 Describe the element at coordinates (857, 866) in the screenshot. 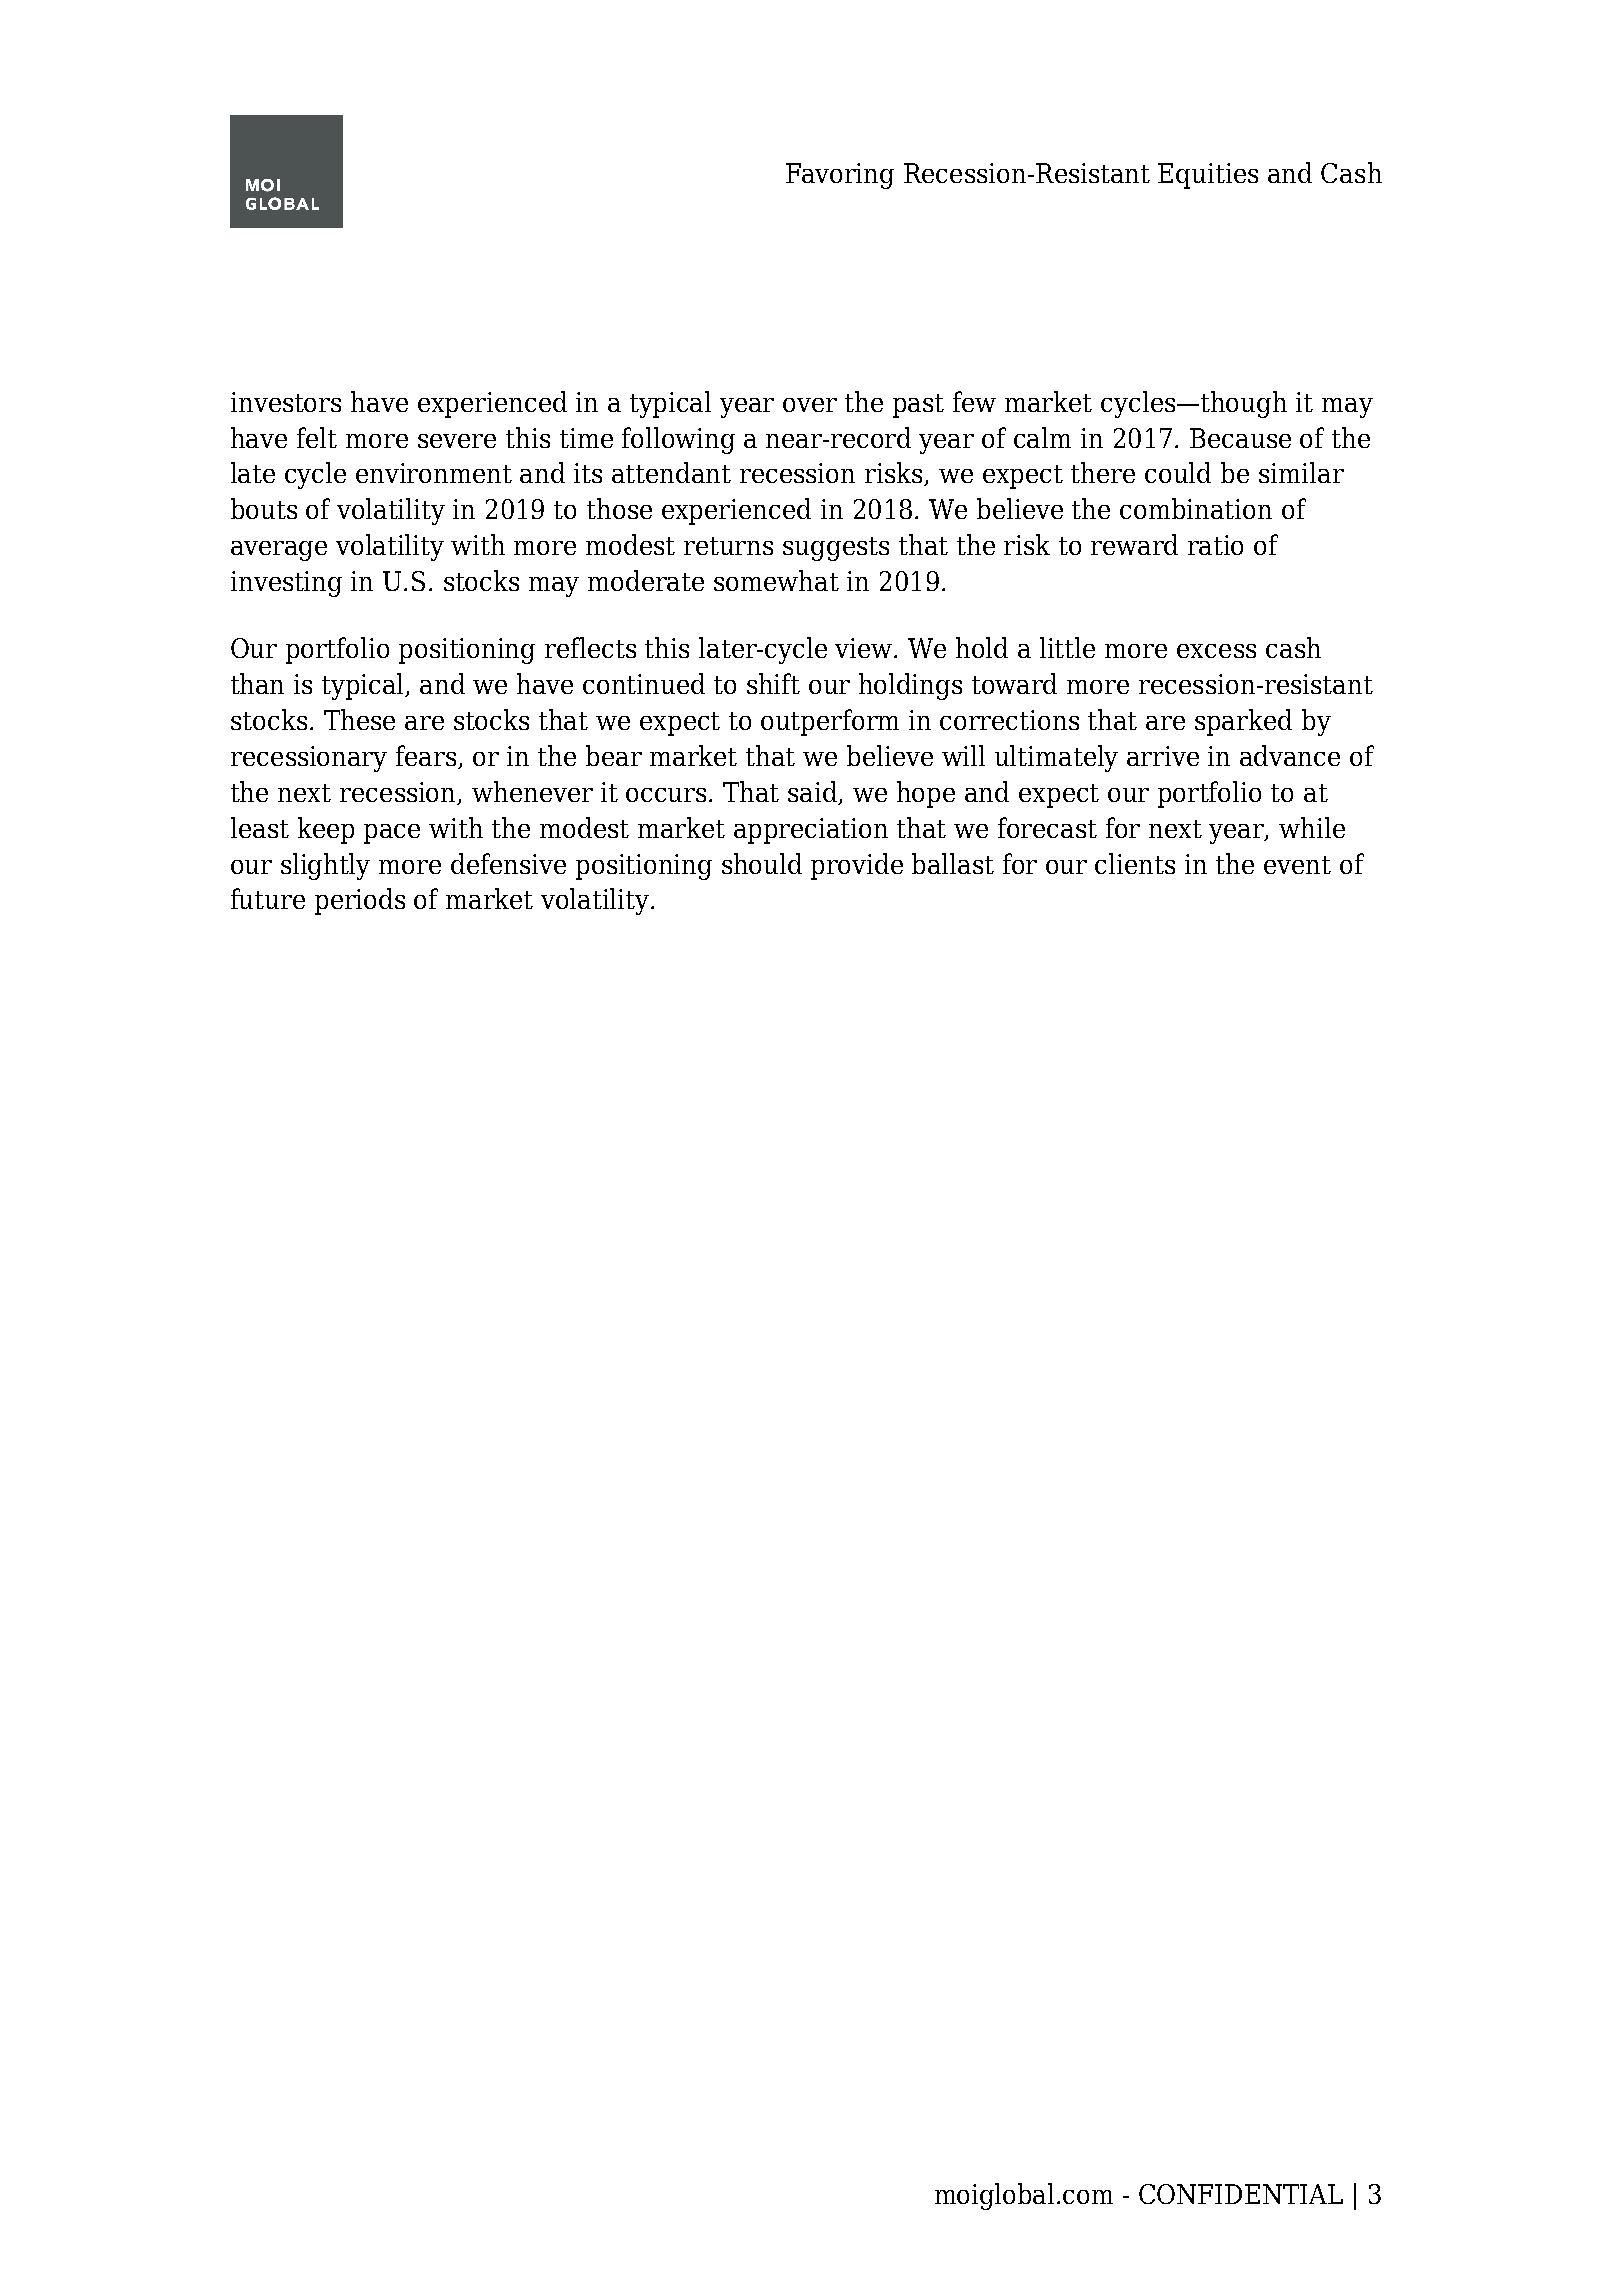

I see `provide` at that location.
